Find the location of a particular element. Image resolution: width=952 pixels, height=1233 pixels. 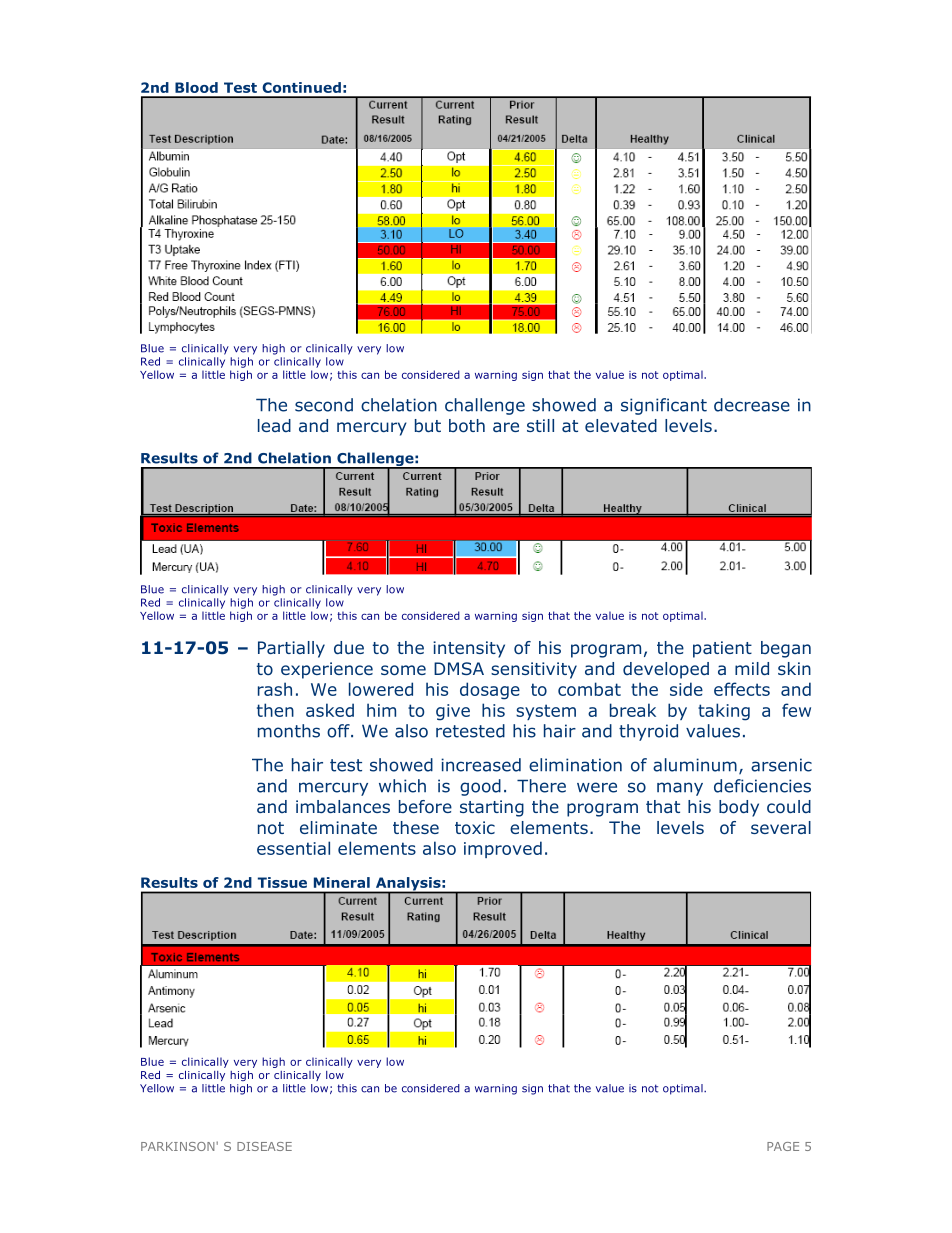

PAGE is located at coordinates (783, 1146).
